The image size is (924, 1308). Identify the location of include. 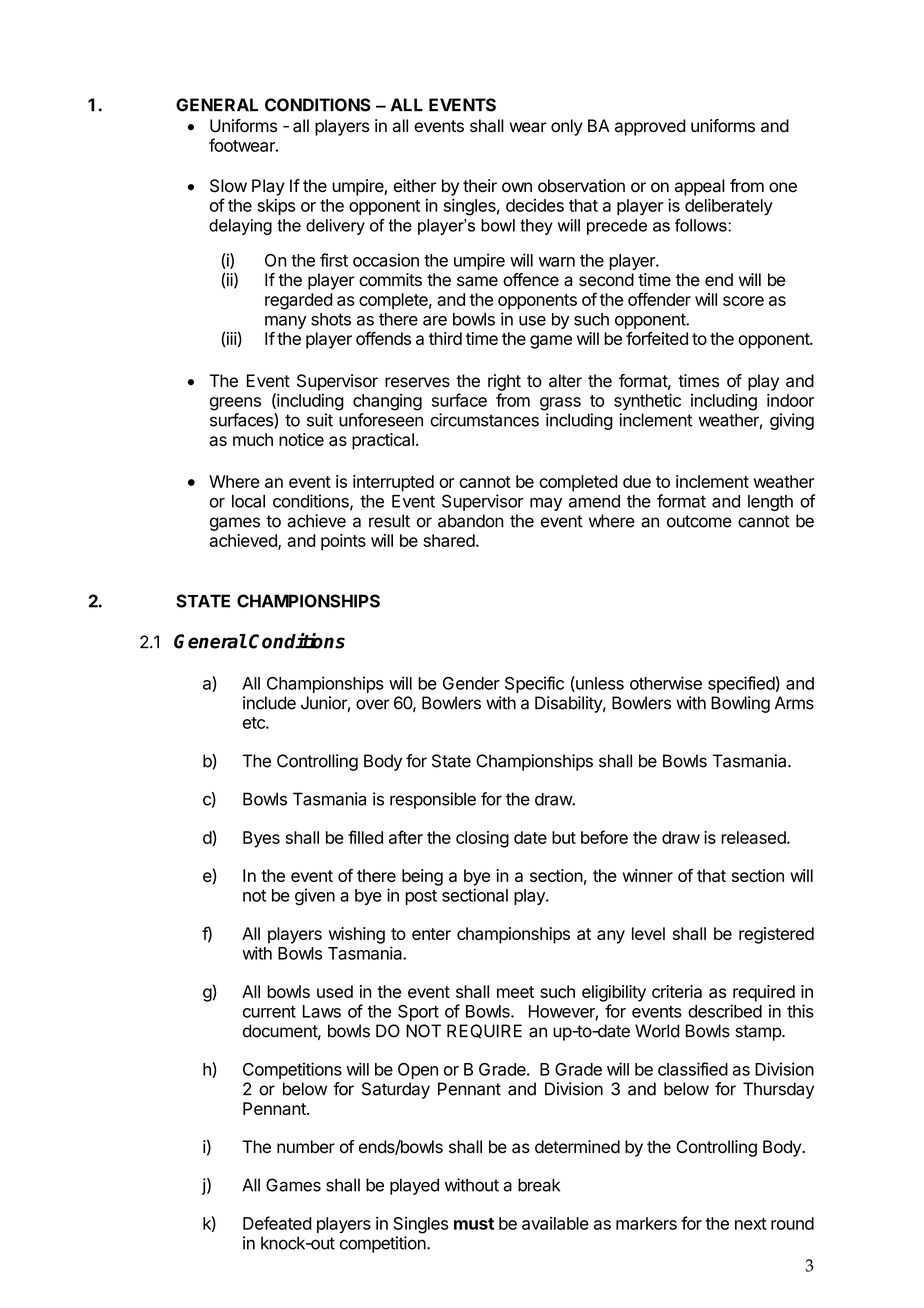
(269, 703).
